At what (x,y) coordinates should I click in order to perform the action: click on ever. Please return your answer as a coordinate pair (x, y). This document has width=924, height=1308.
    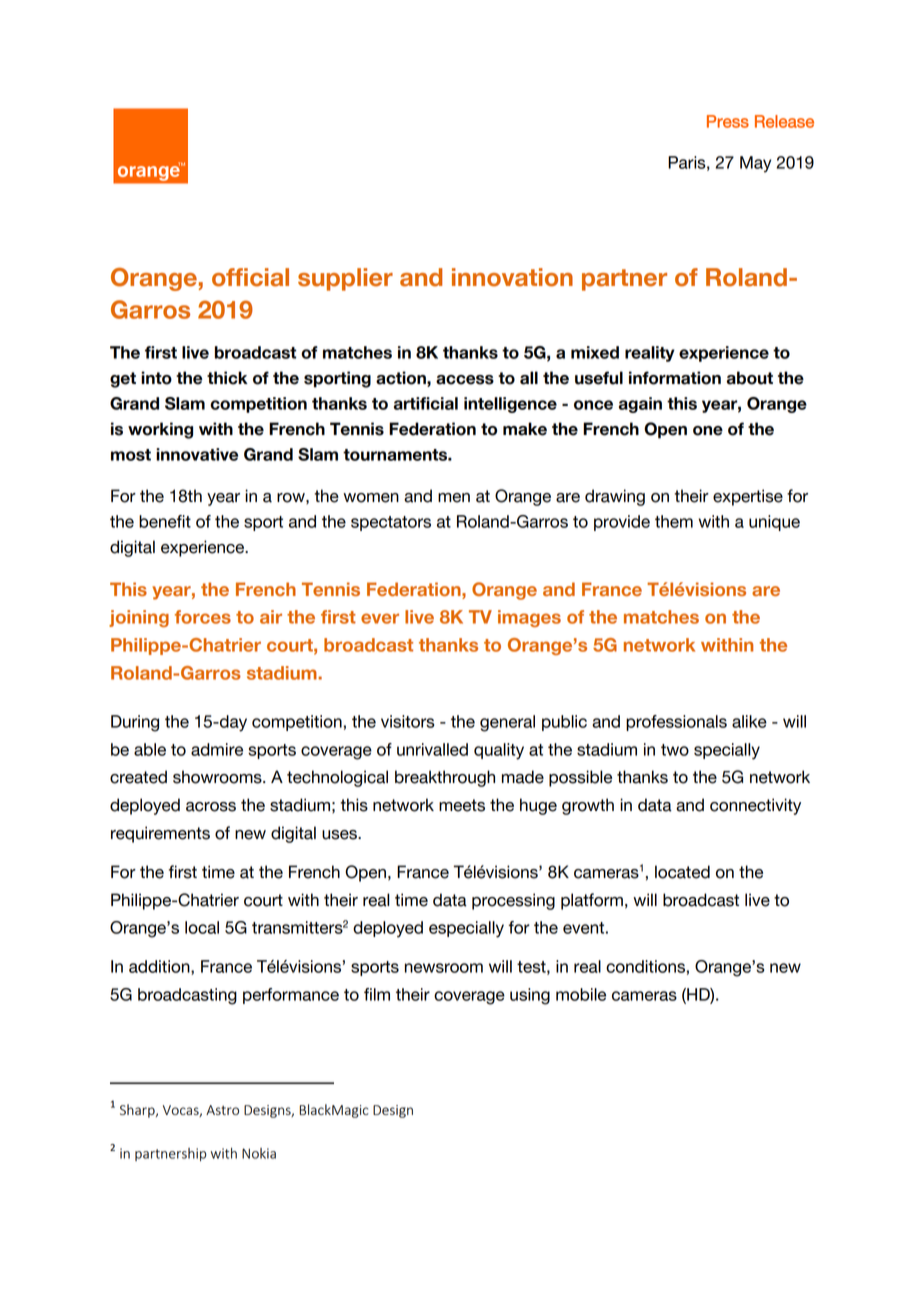
    Looking at the image, I should click on (380, 618).
